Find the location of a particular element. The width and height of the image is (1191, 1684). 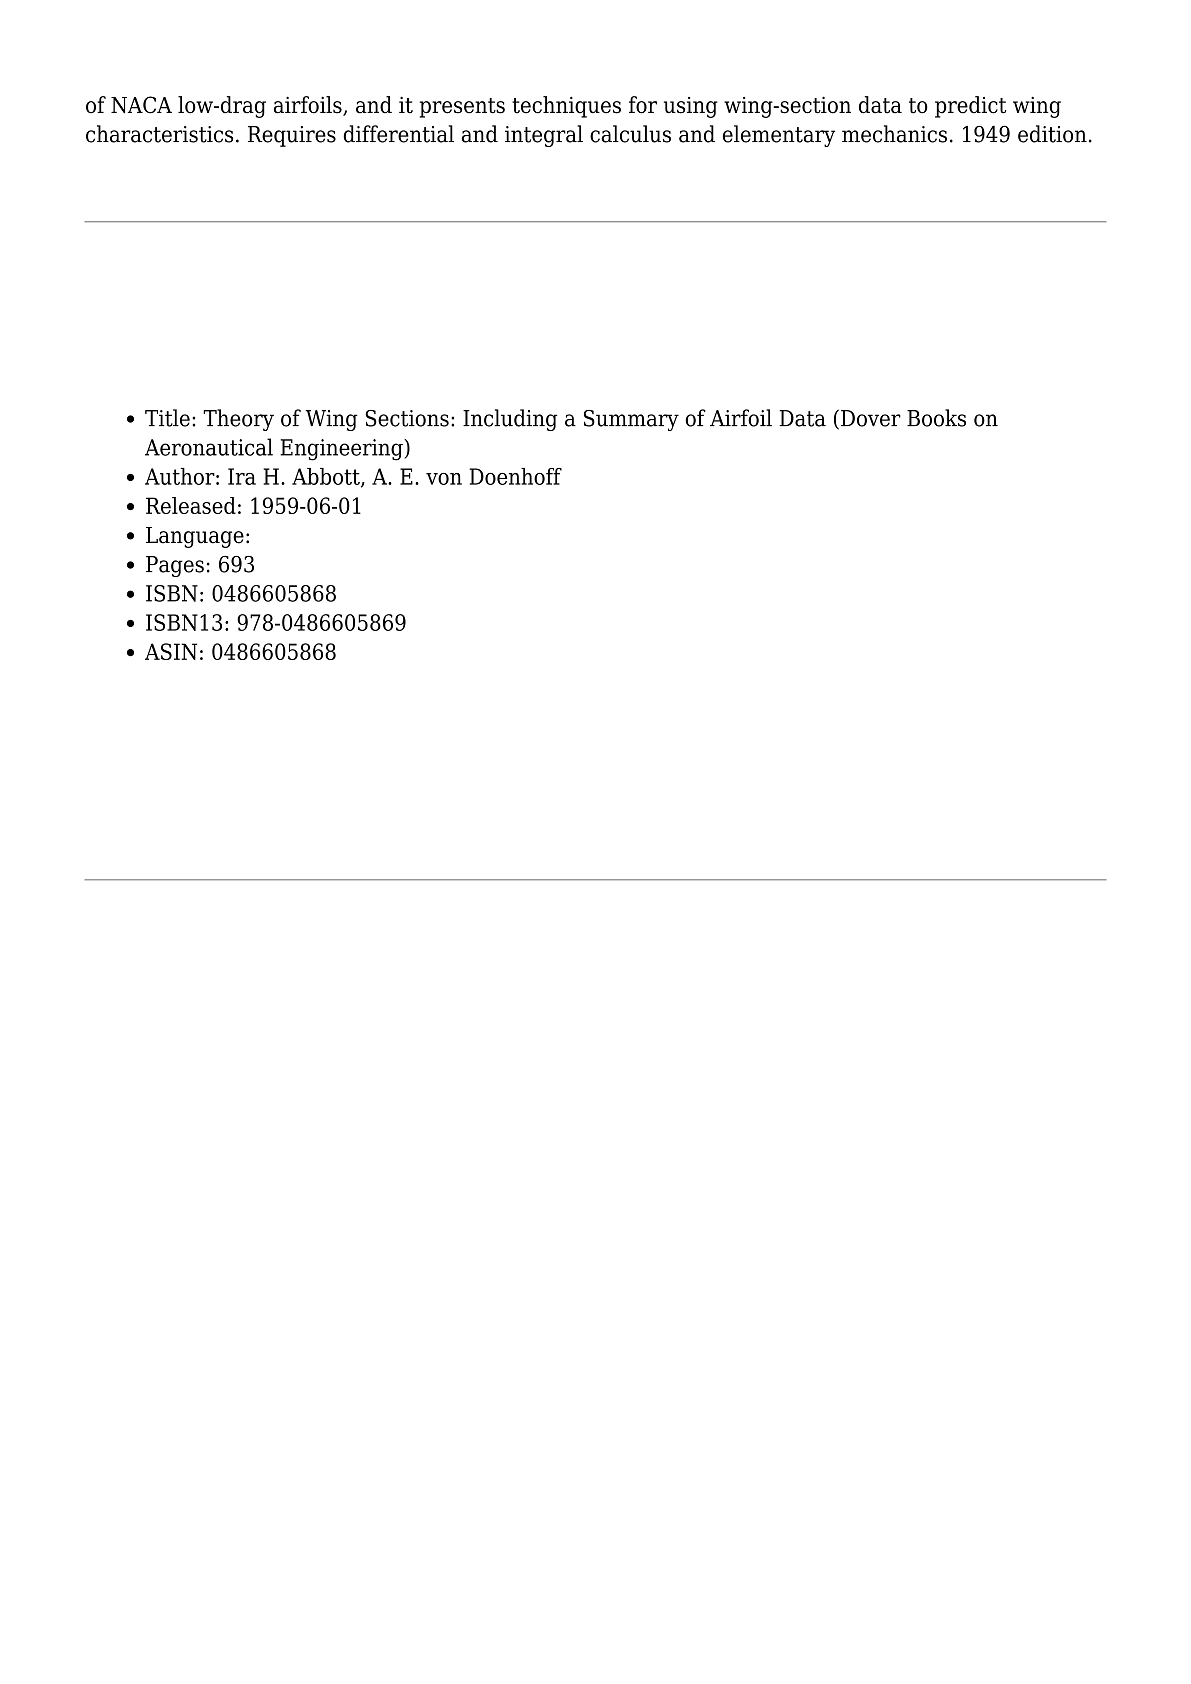

differential is located at coordinates (398, 134).
